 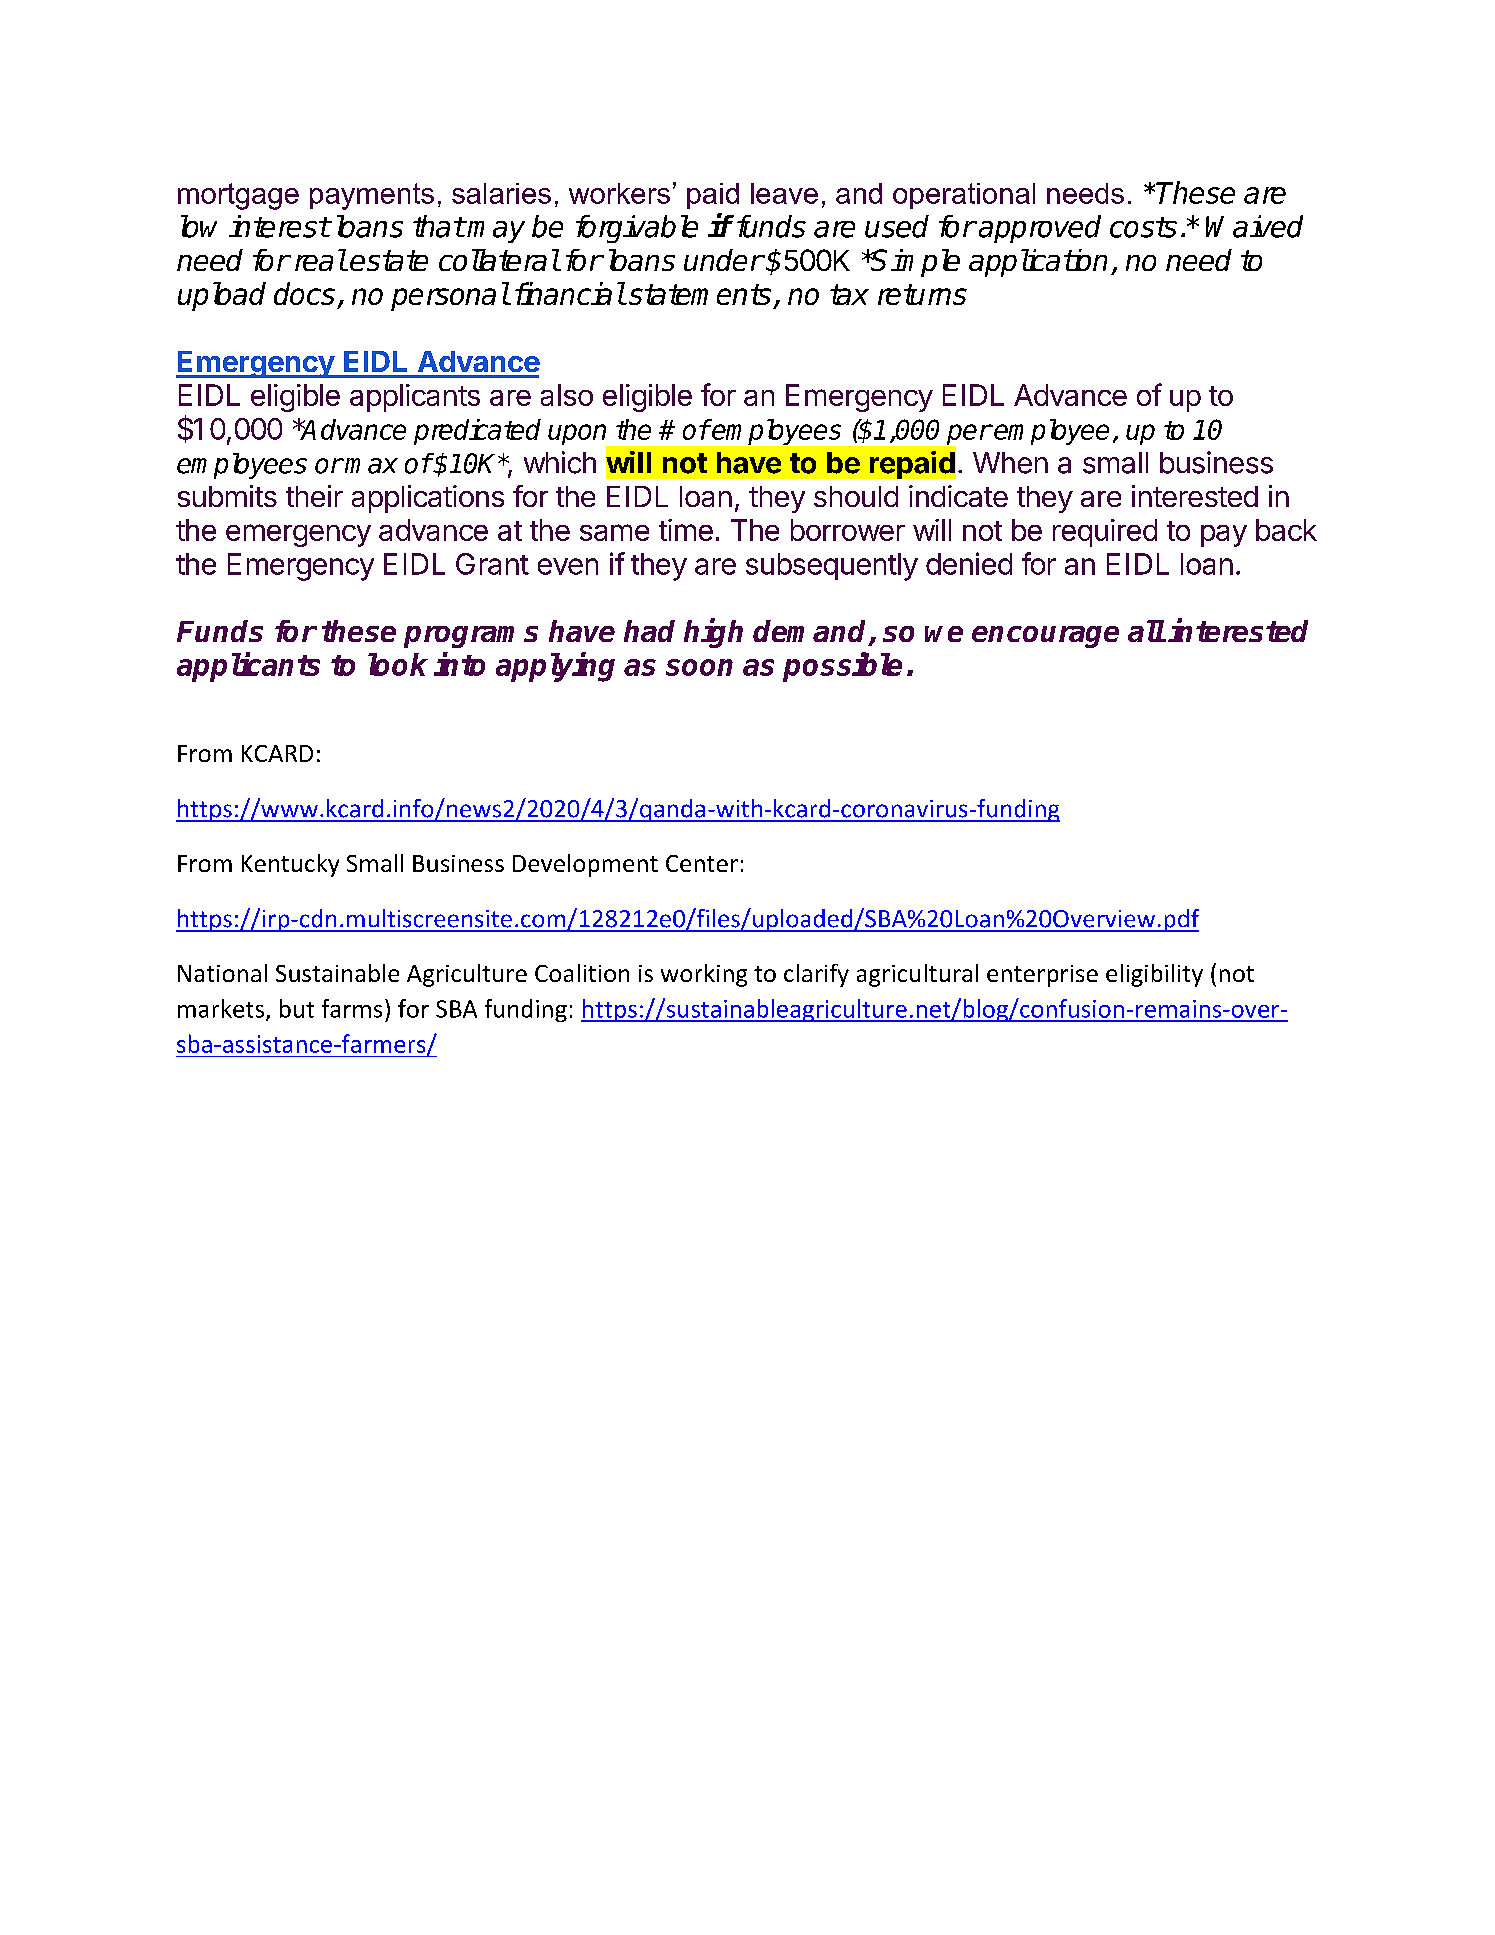 I want to click on high, so click(x=713, y=633).
